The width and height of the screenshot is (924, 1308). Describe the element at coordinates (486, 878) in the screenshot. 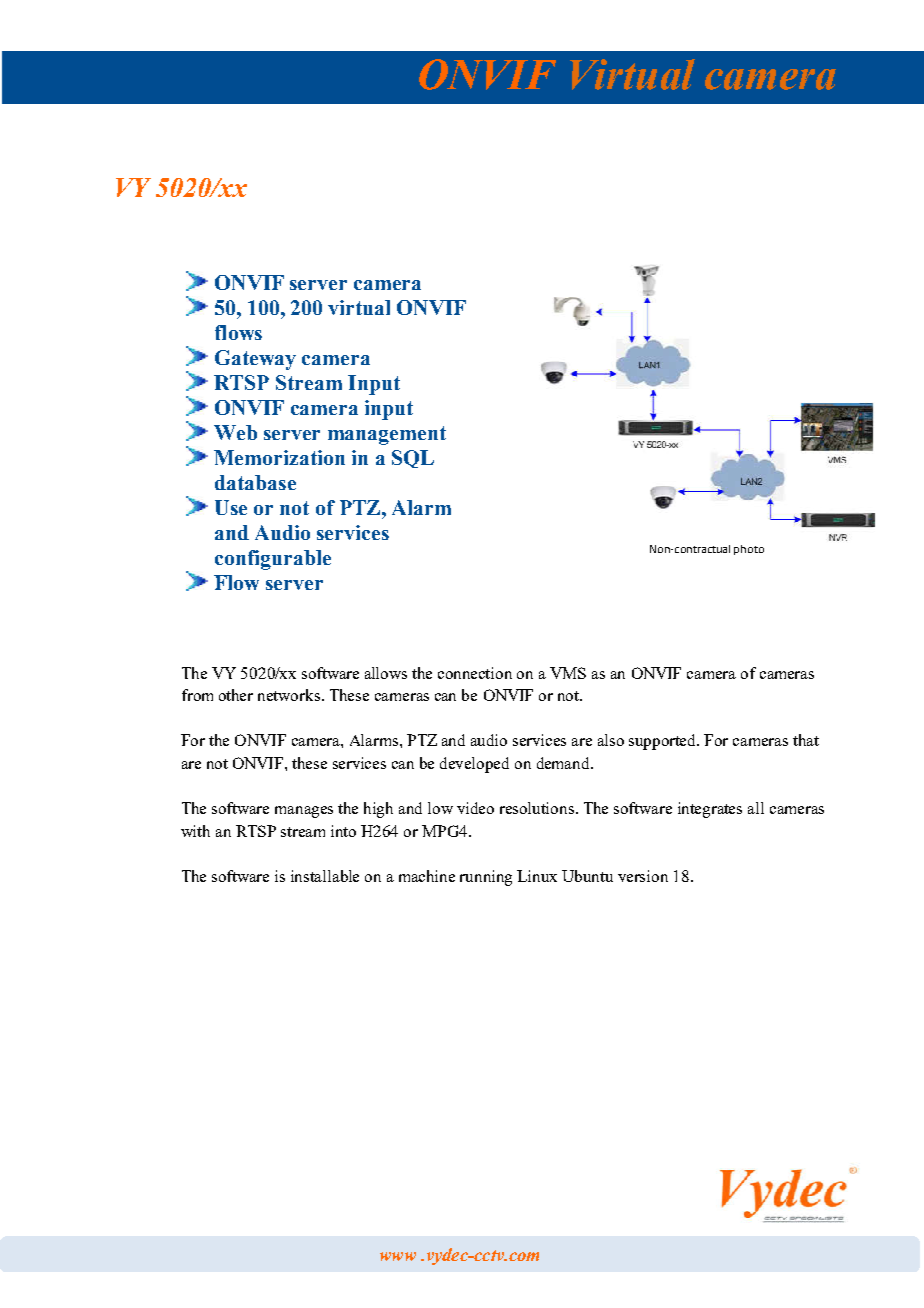

I see `running` at that location.
